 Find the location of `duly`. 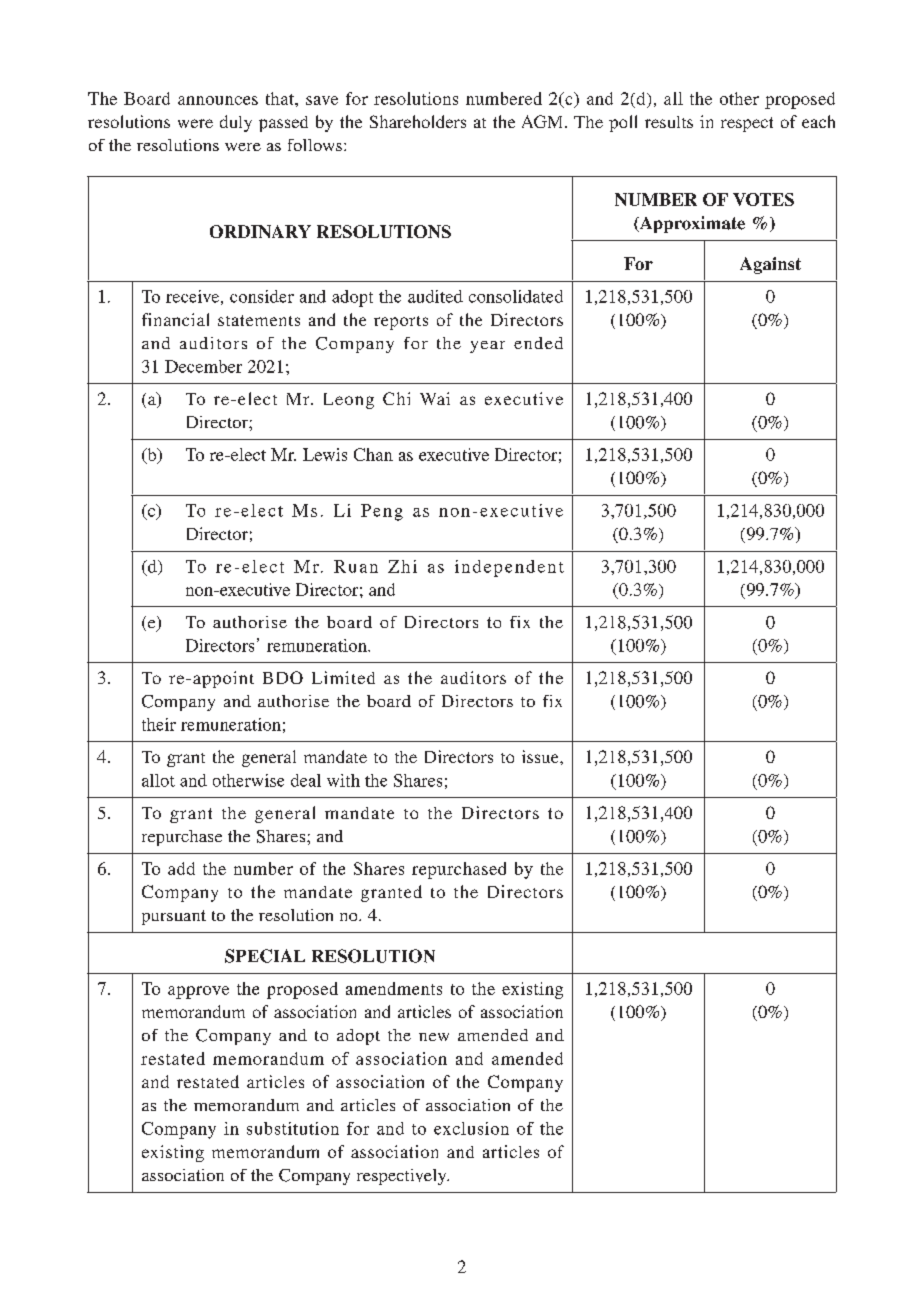

duly is located at coordinates (236, 123).
